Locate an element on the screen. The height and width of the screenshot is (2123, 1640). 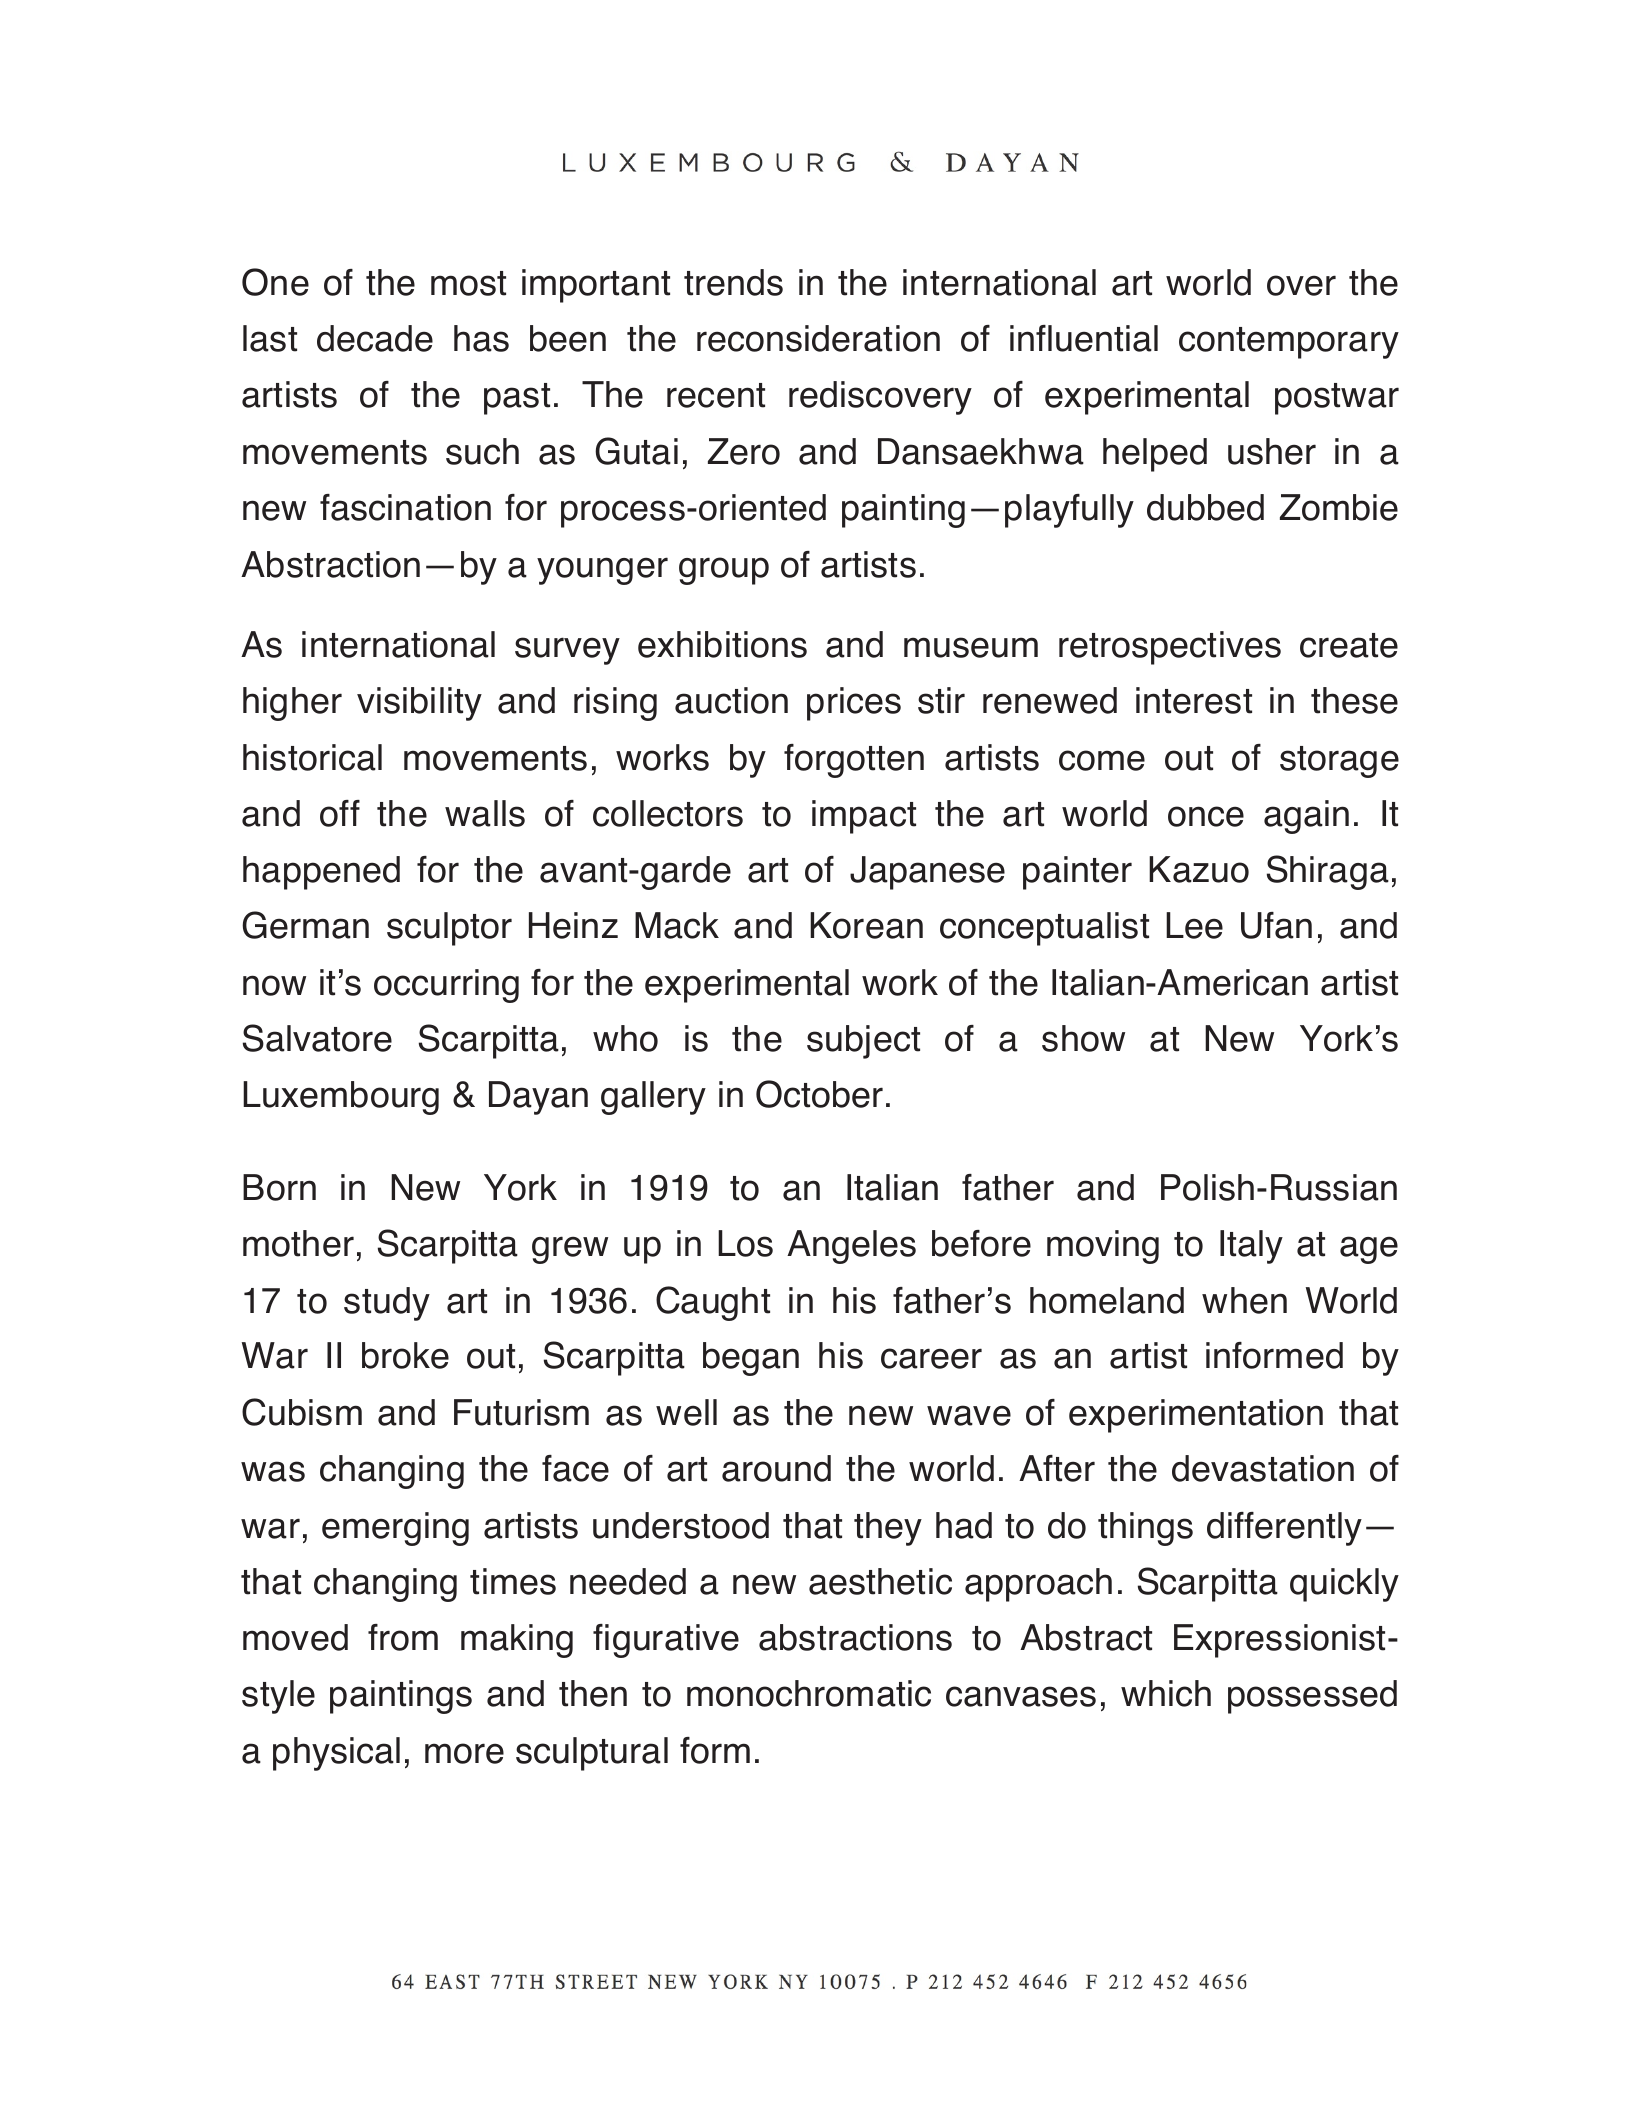
which is located at coordinates (1166, 1693).
